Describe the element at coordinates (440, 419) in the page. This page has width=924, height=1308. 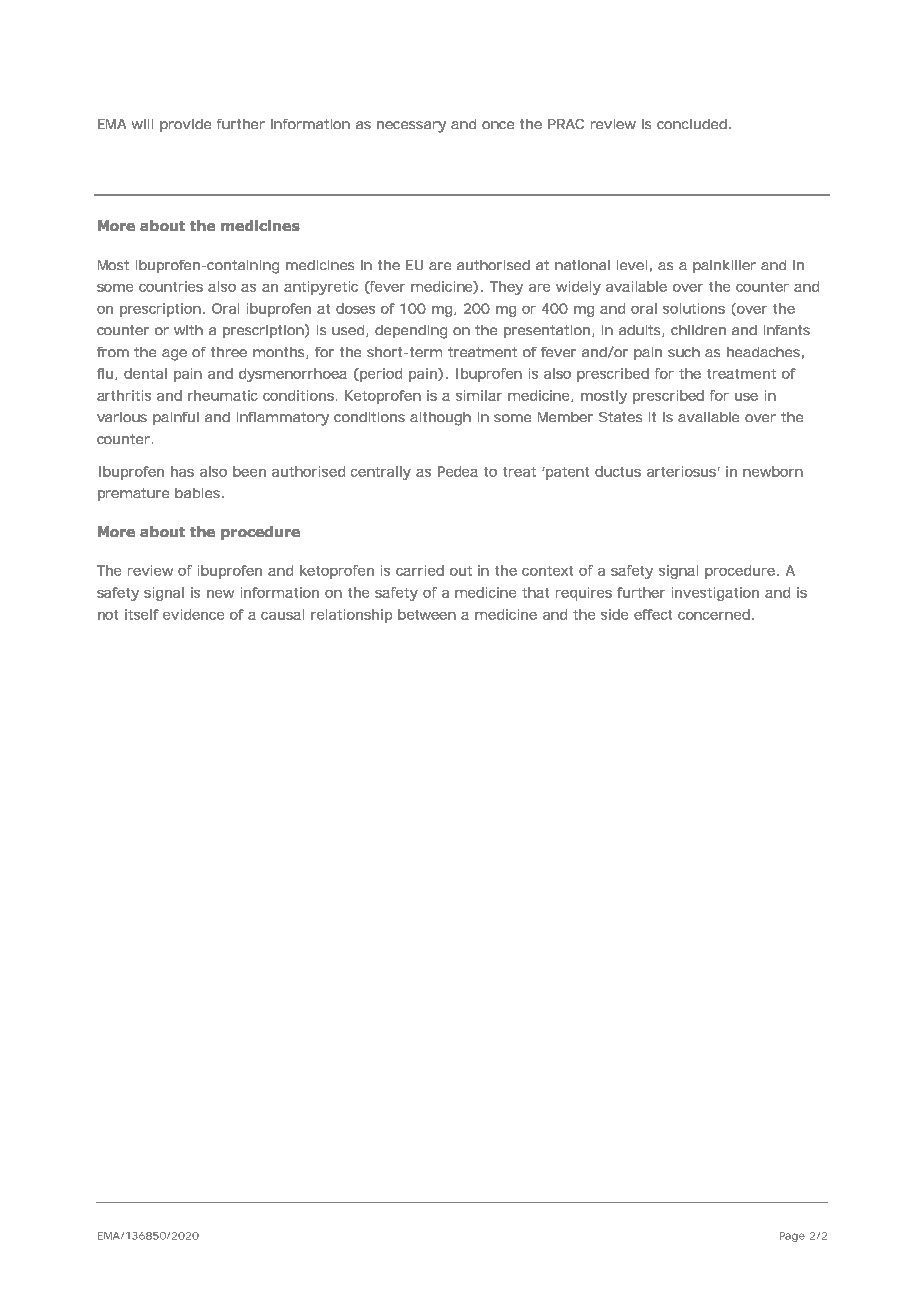
I see `although` at that location.
